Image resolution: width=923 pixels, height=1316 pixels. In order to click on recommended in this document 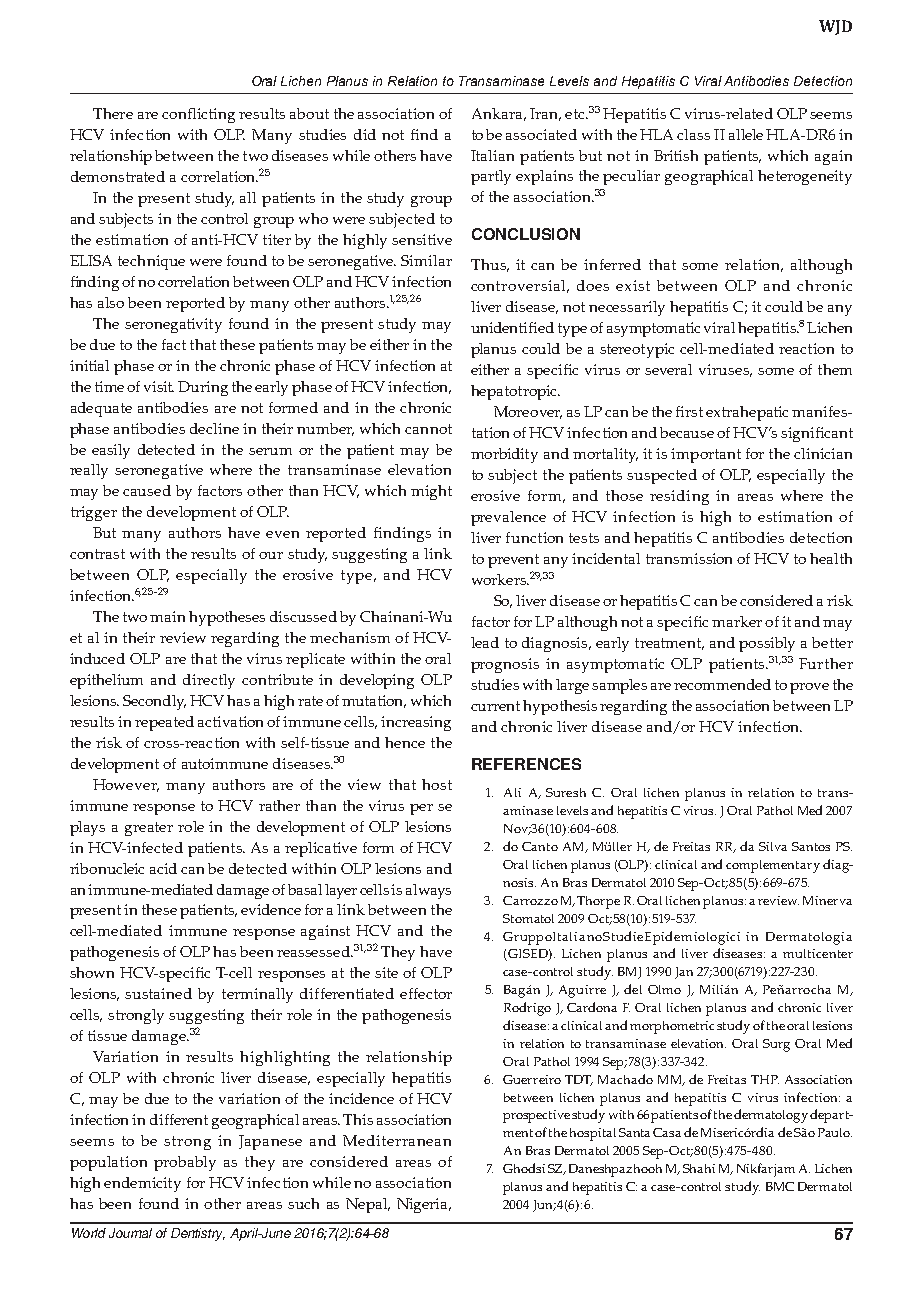, I will do `click(722, 684)`.
